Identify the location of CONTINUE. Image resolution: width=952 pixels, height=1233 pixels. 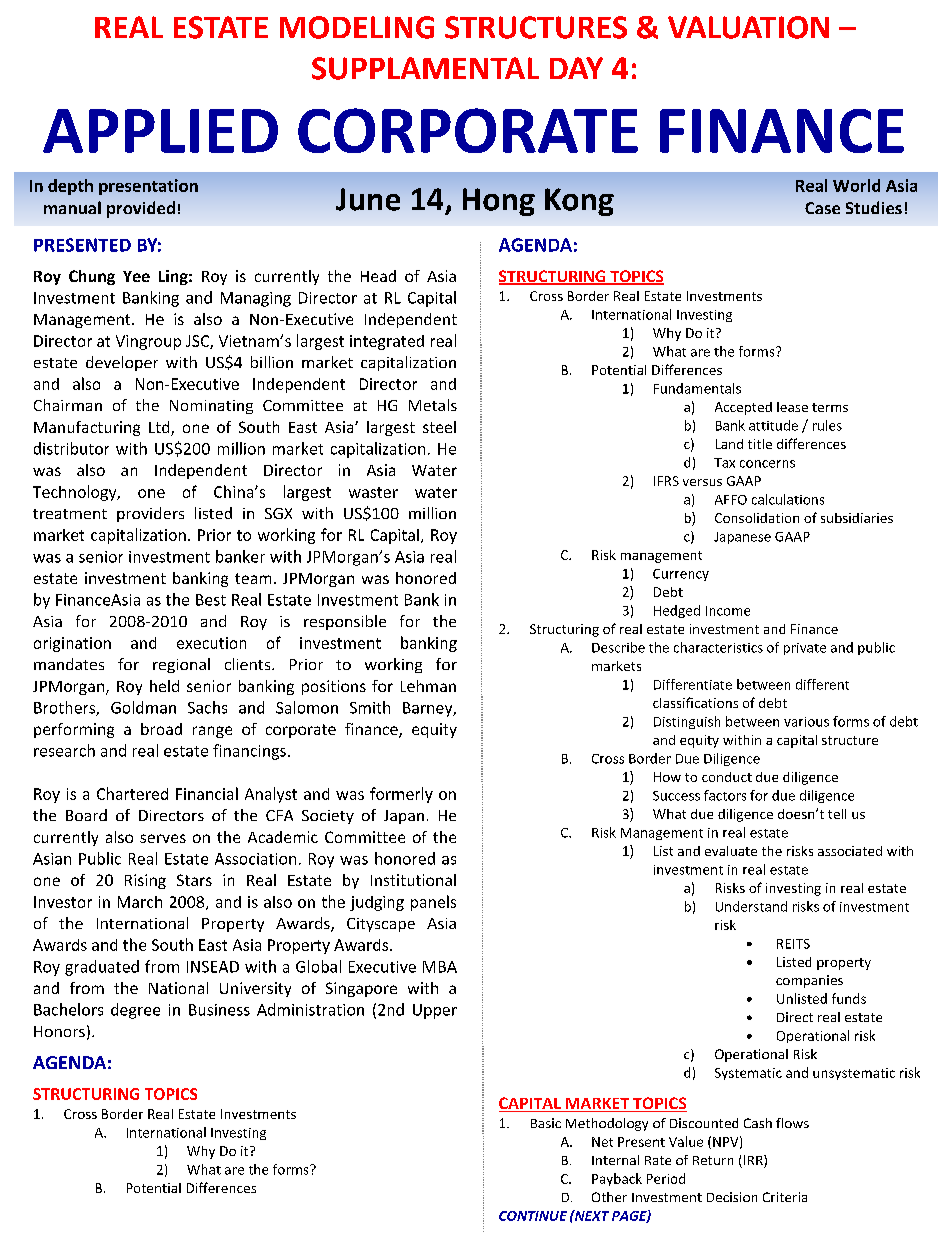
(533, 1216).
